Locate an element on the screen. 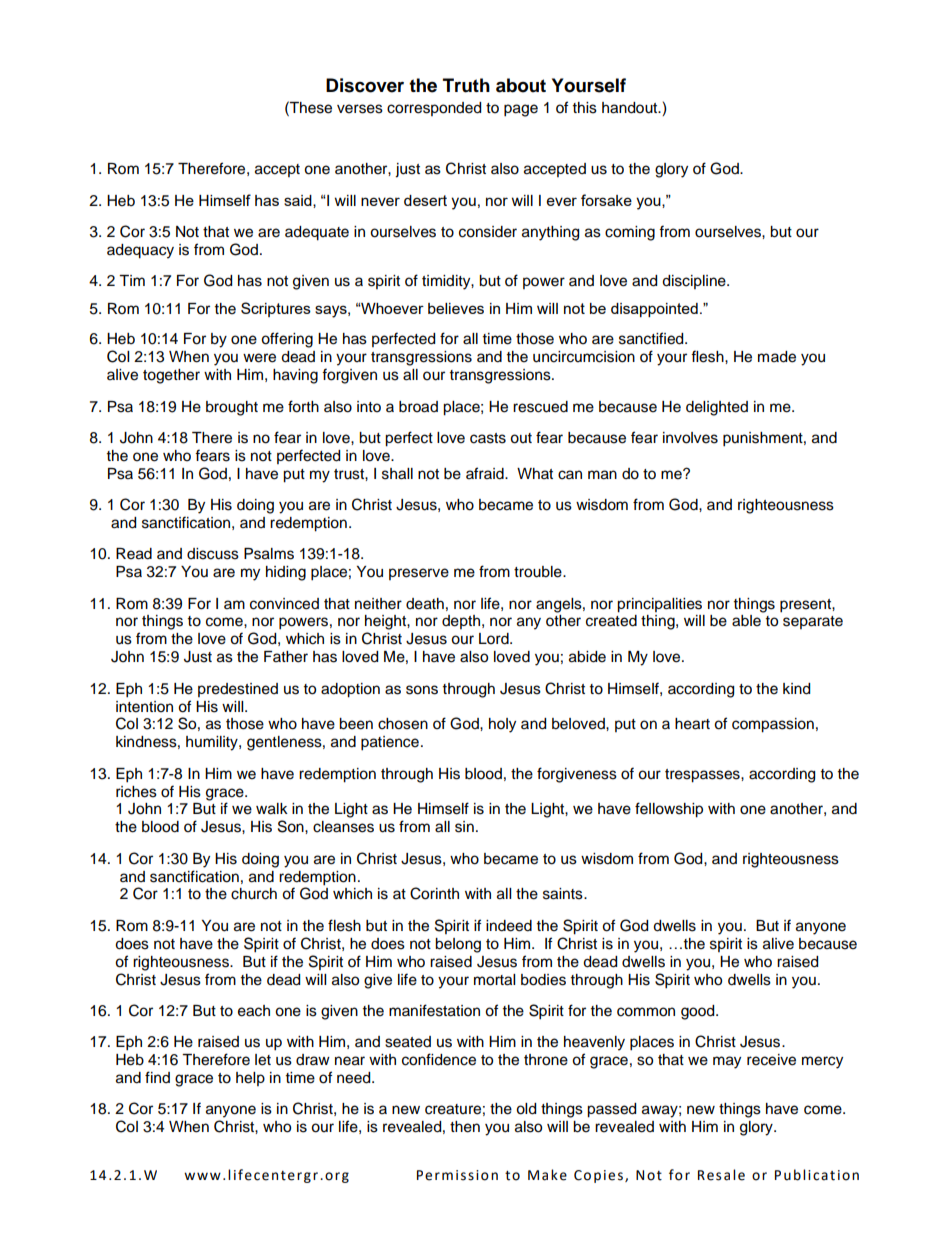 The height and width of the screenshot is (1233, 952). may is located at coordinates (727, 1062).
